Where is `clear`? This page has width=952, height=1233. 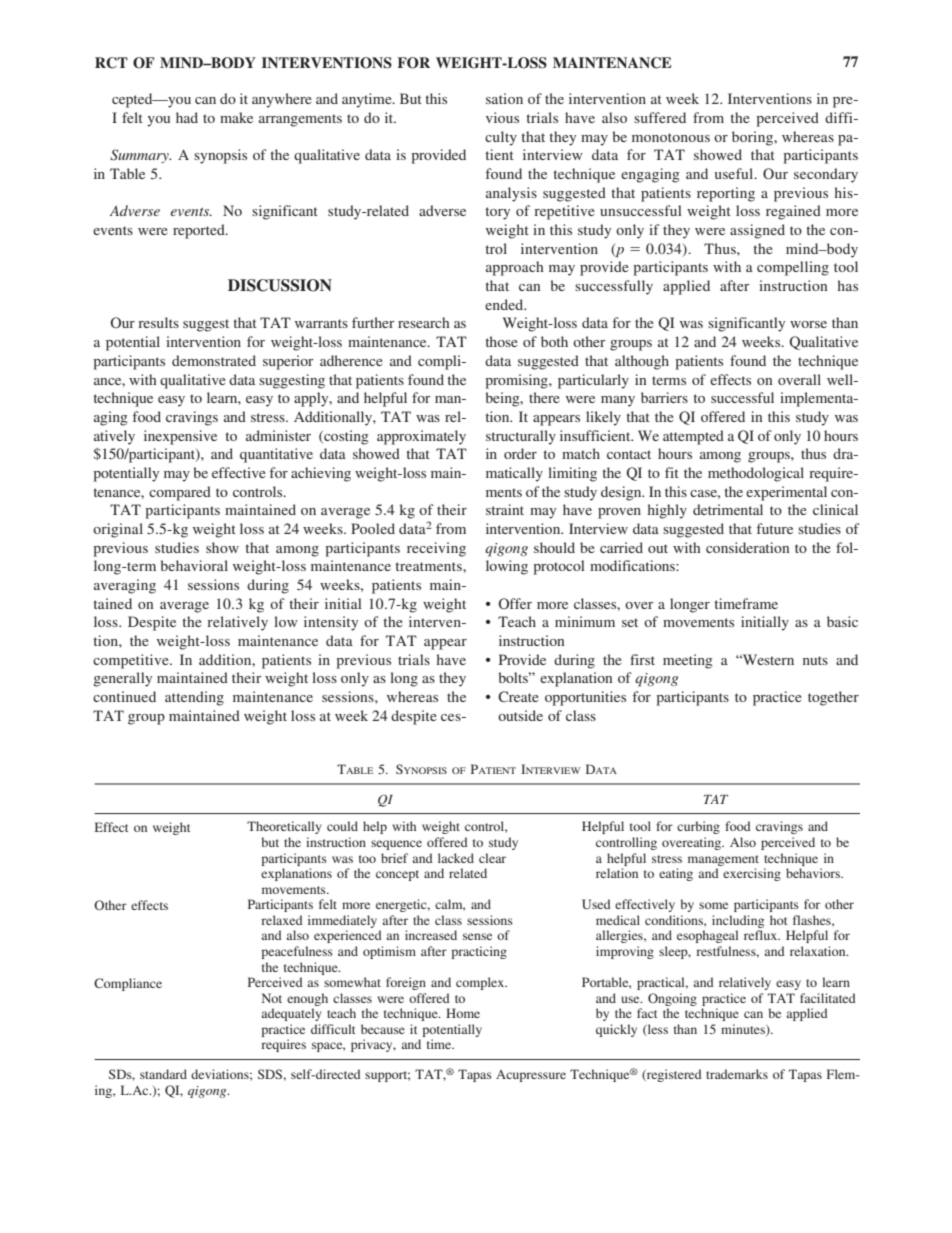
clear is located at coordinates (492, 858).
